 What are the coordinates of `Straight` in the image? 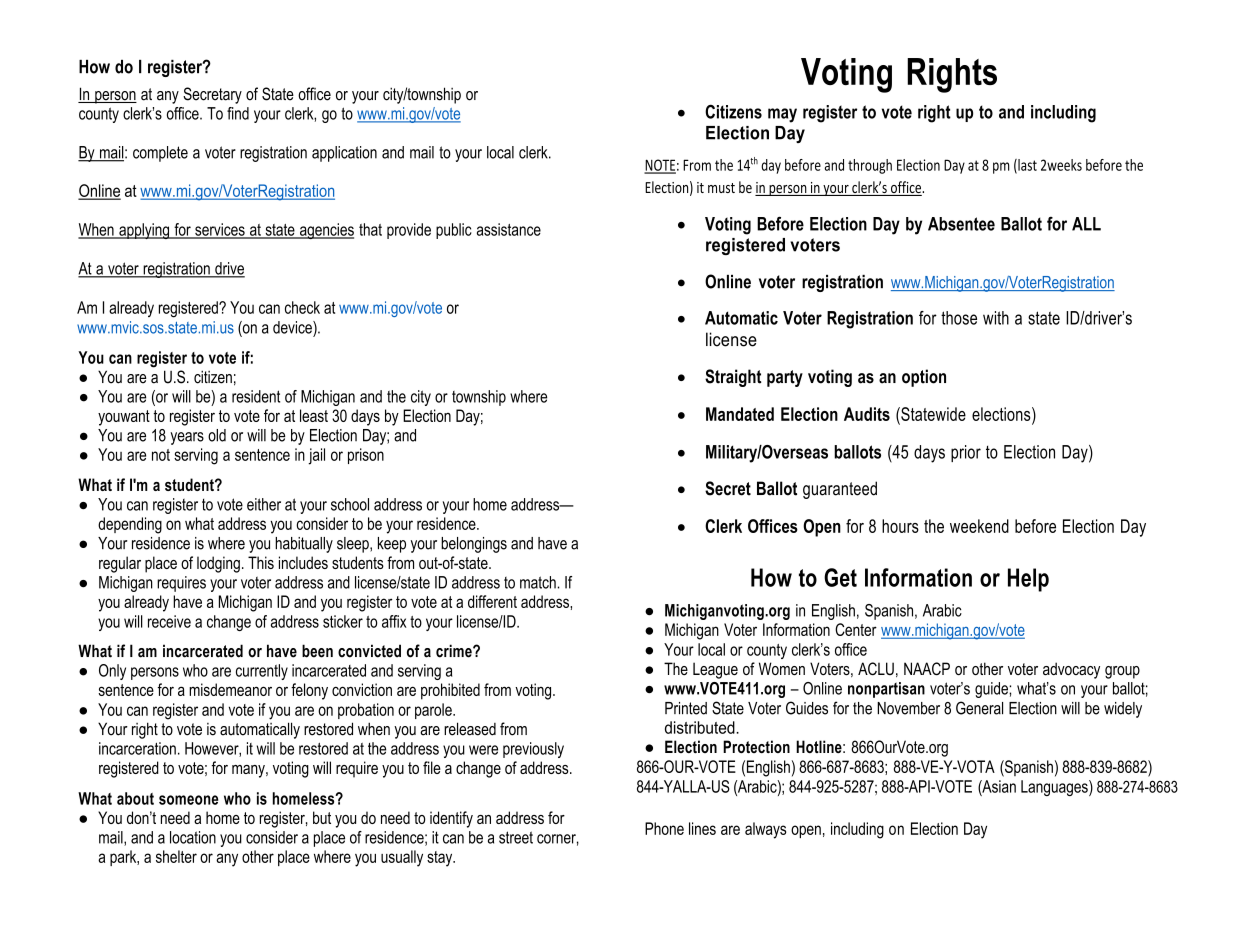 It's located at (733, 378).
